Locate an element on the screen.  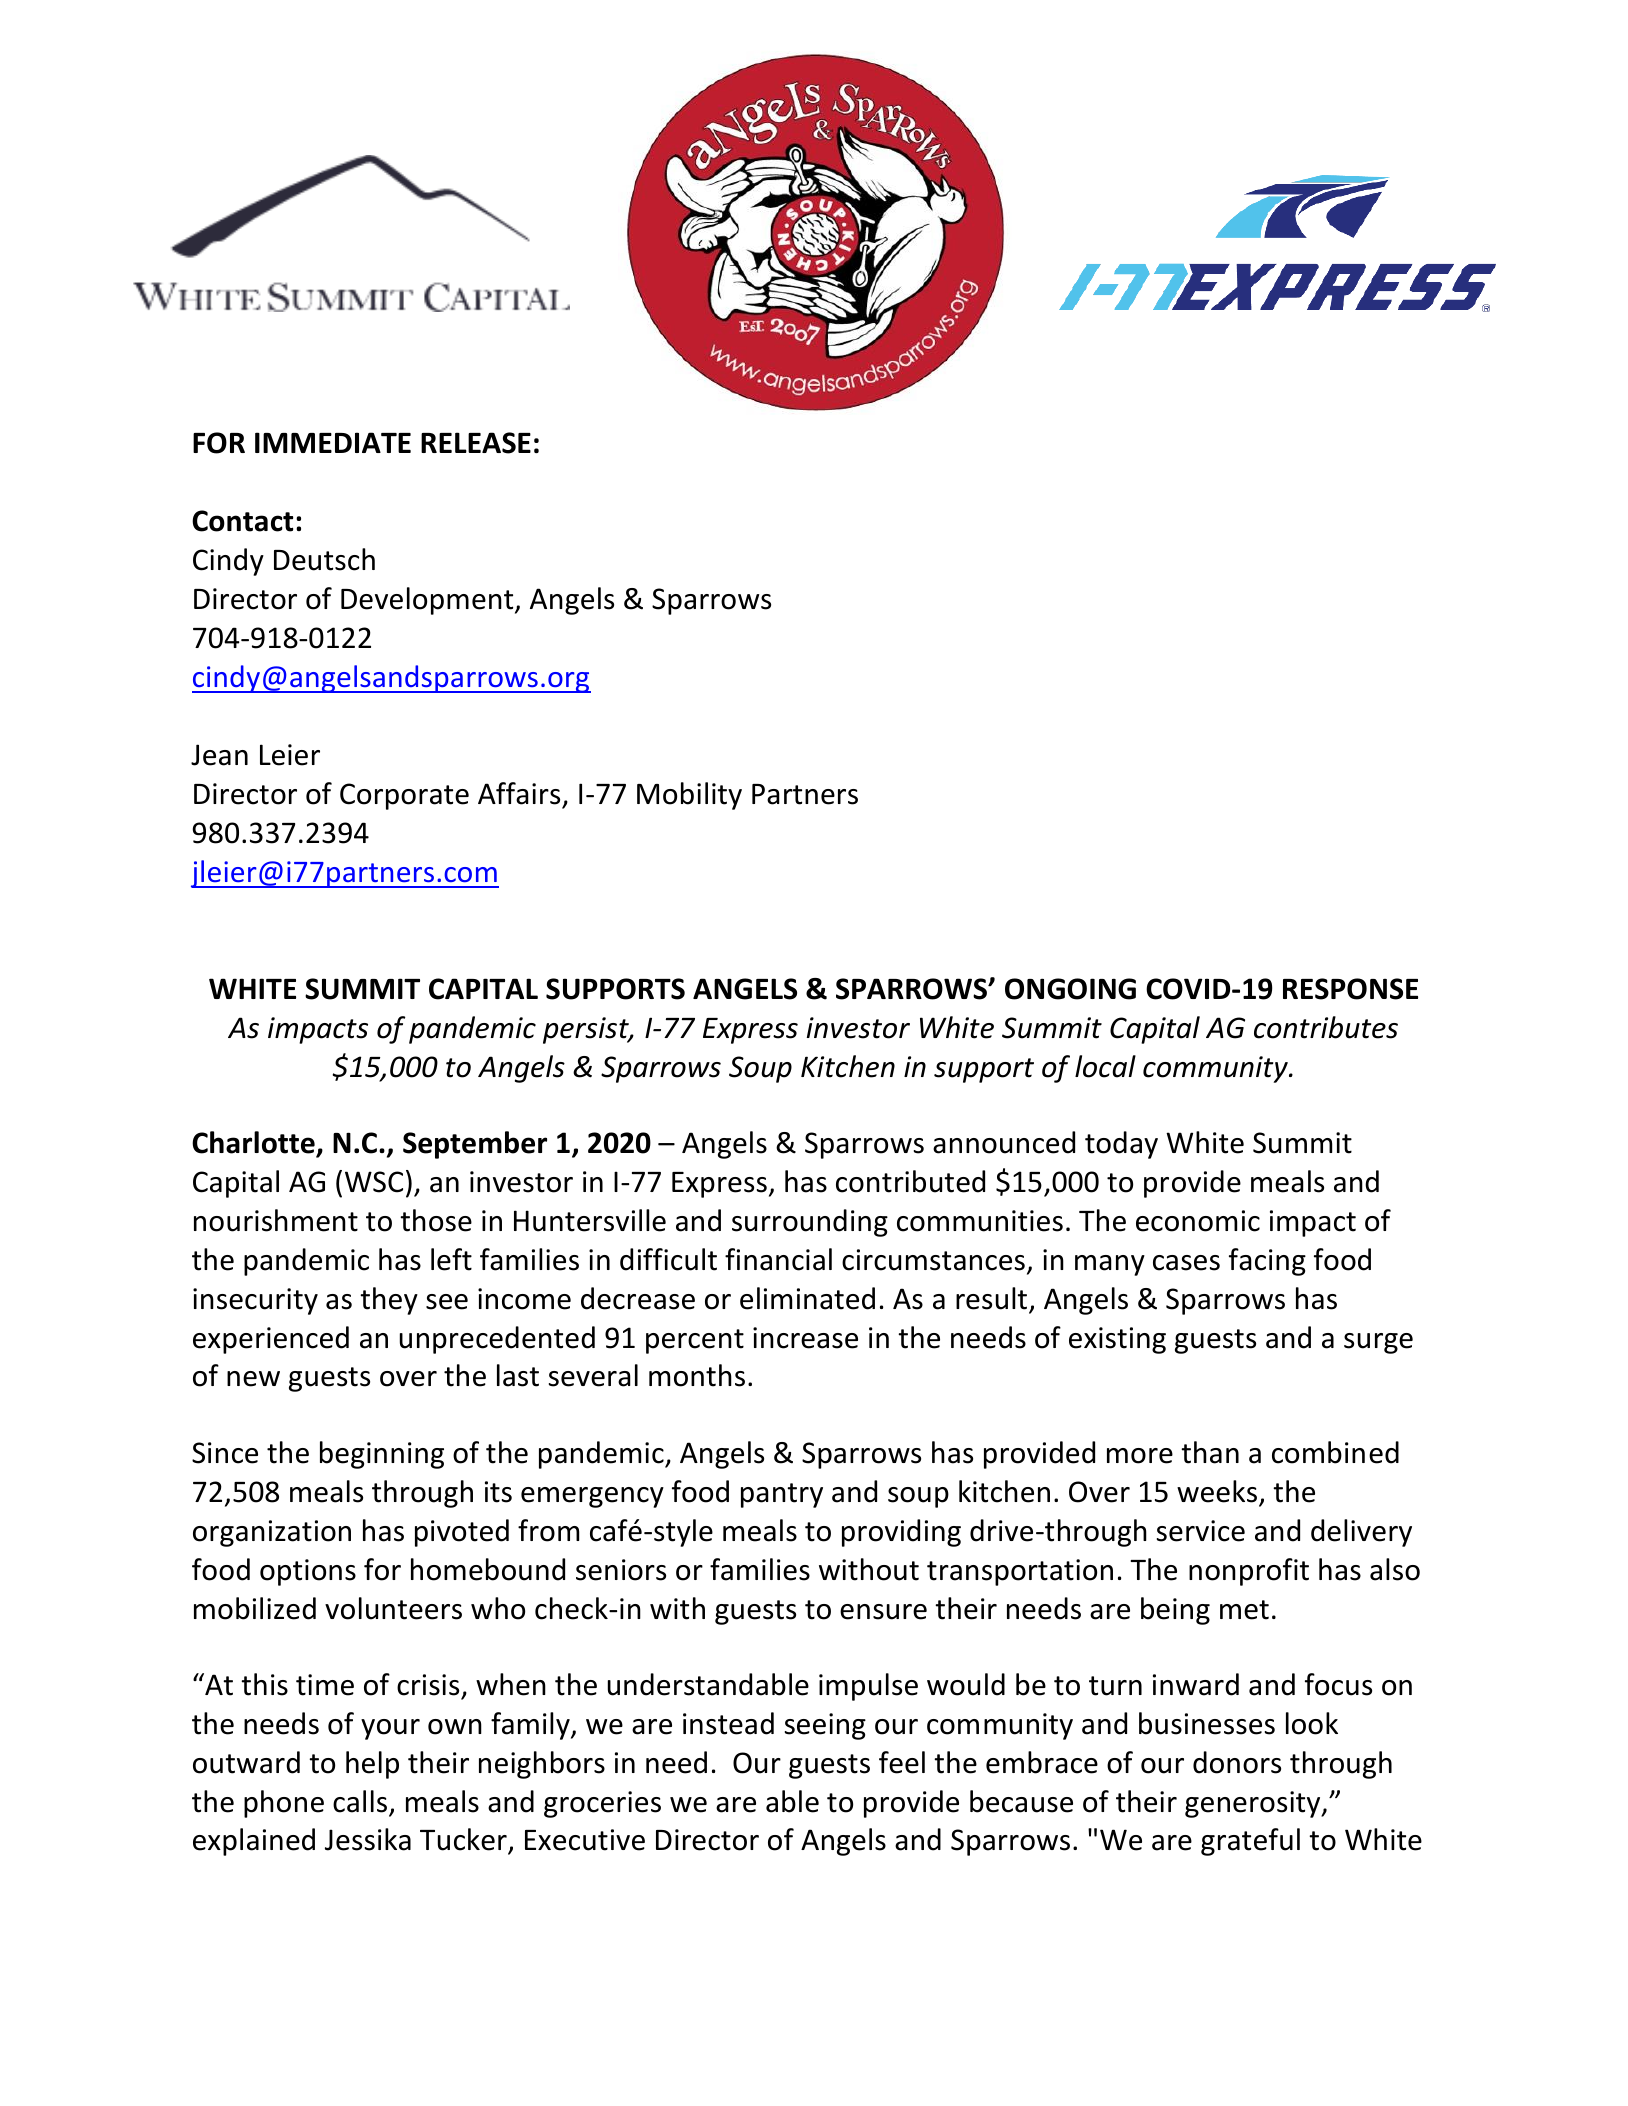
they is located at coordinates (389, 1301).
